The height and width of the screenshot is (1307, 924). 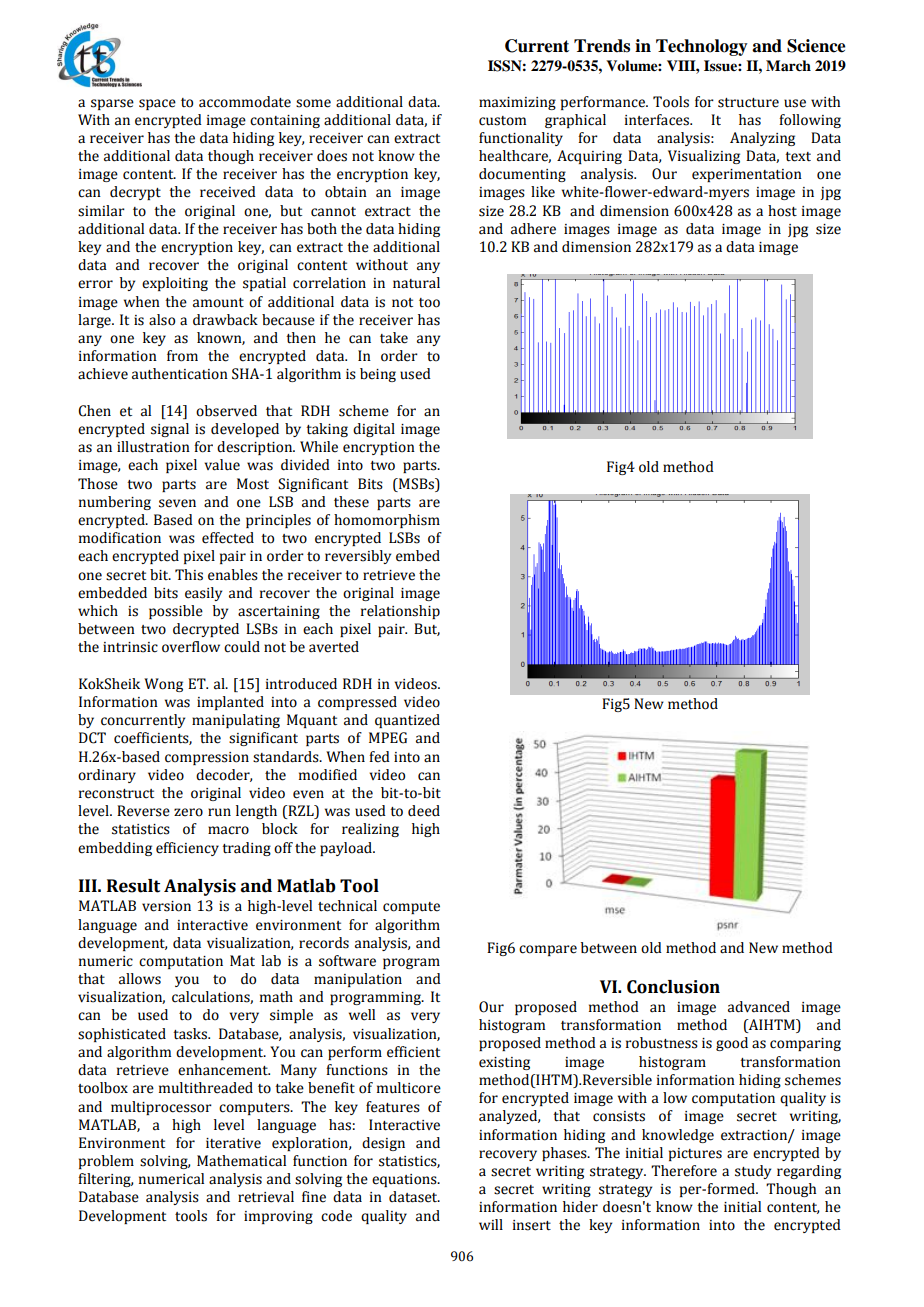 I want to click on structure, so click(x=748, y=103).
